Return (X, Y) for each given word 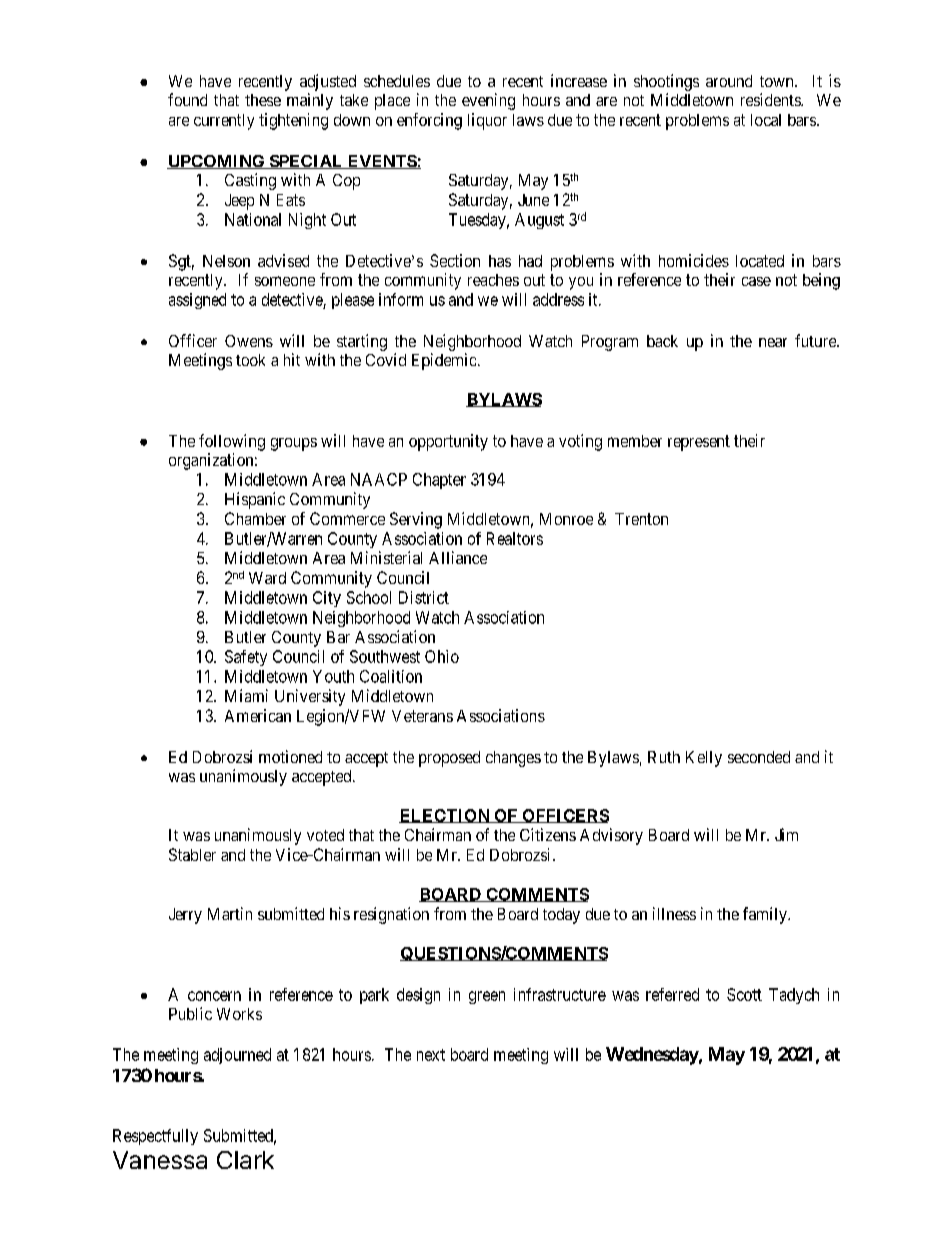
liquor (487, 121)
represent (699, 443)
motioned (290, 756)
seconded (759, 757)
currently (224, 122)
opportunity (448, 442)
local (766, 120)
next (431, 1055)
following (232, 442)
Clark (245, 1160)
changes (513, 759)
